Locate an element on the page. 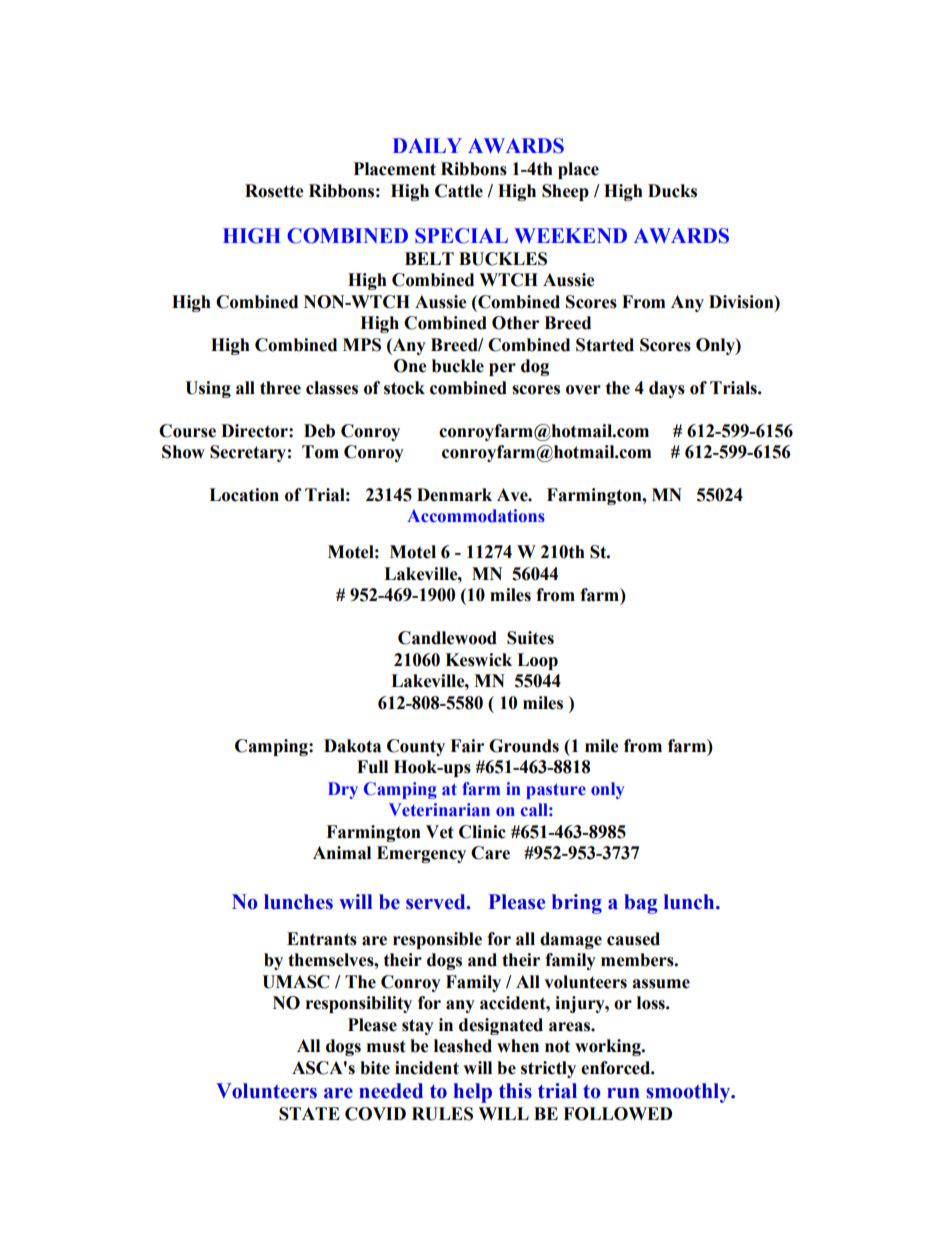 This image has width=952, height=1233. Accommodations is located at coordinates (476, 516).
